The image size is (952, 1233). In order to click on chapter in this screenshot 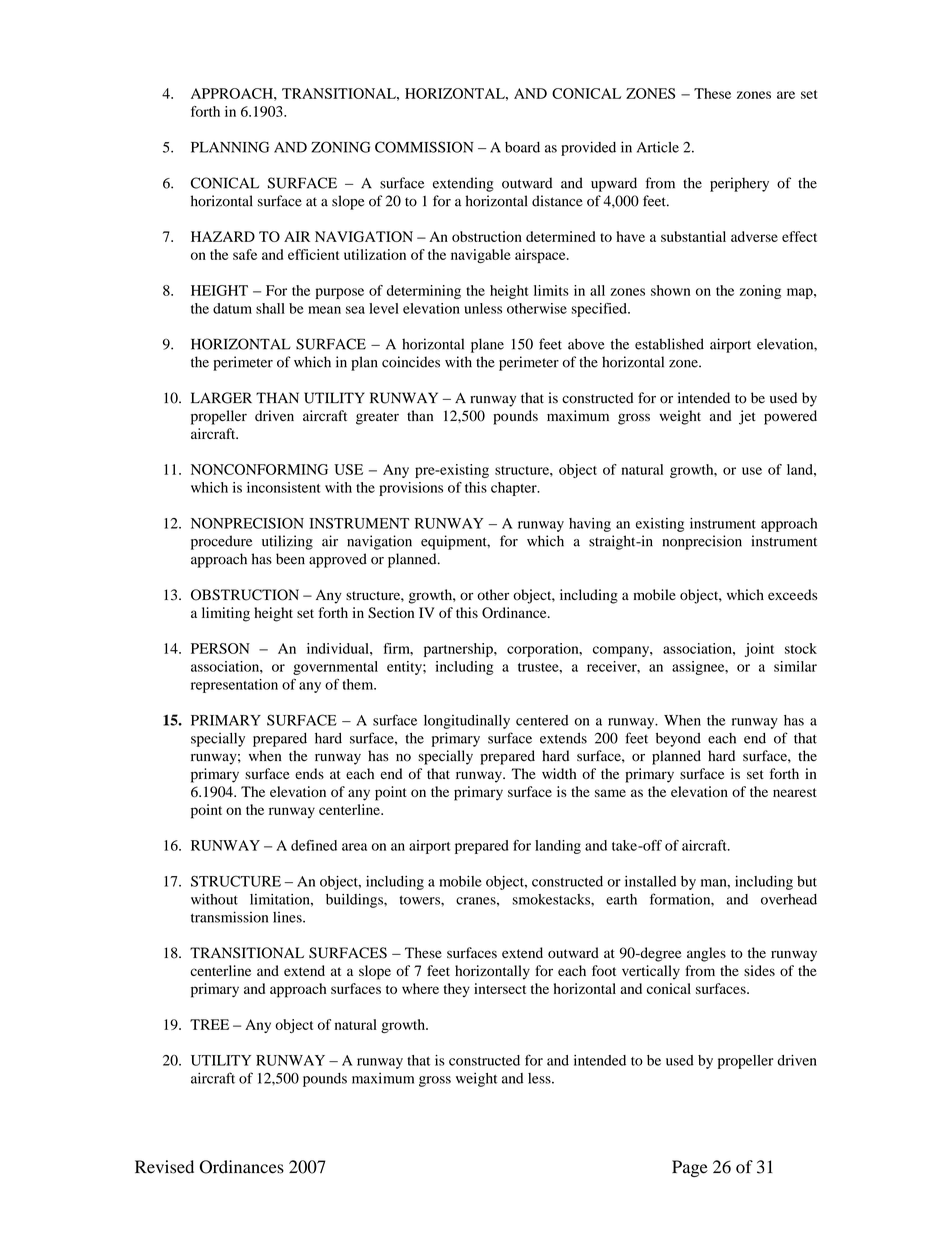, I will do `click(515, 489)`.
